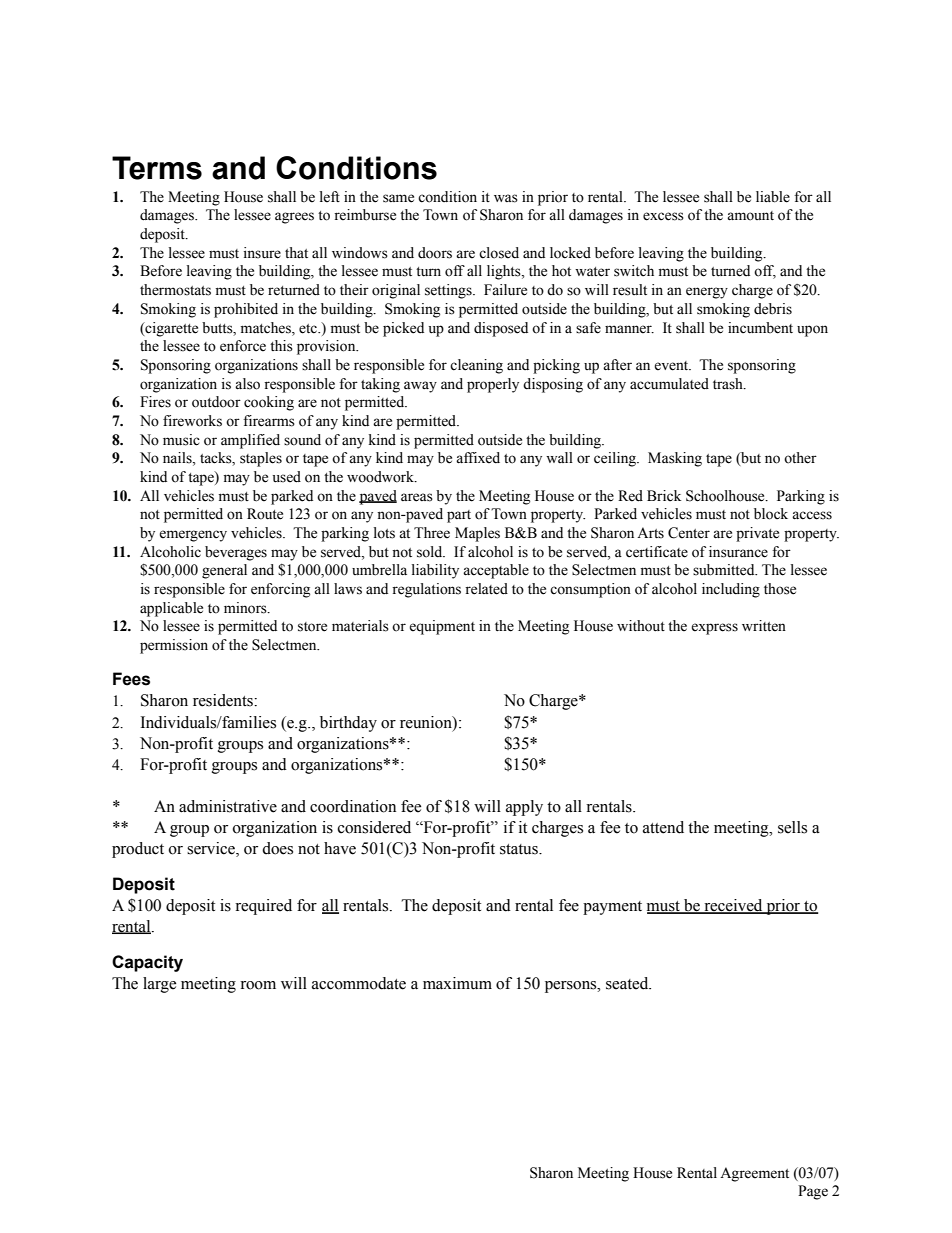  Describe the element at coordinates (224, 700) in the screenshot. I see `residents` at that location.
